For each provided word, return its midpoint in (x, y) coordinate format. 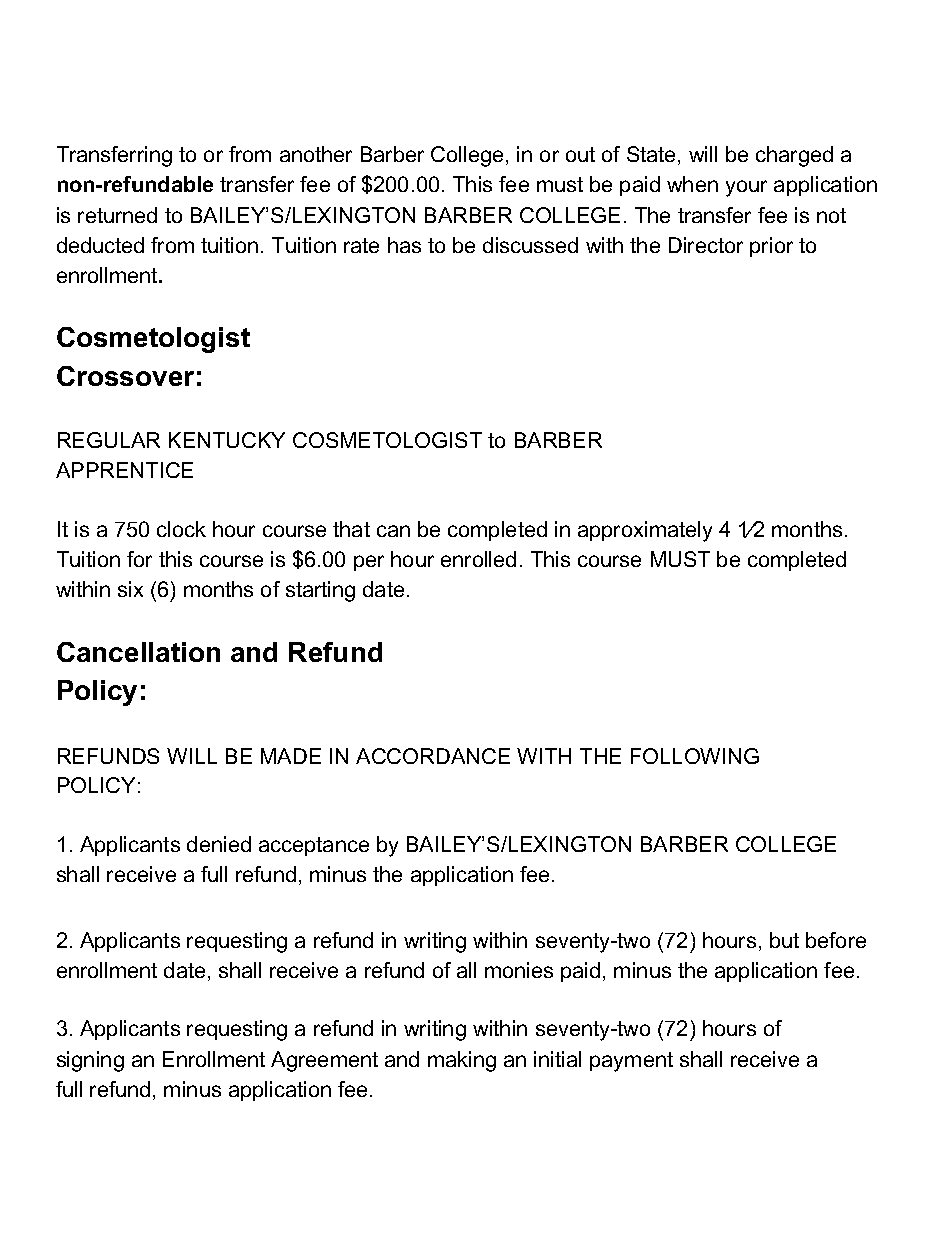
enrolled (478, 559)
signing (90, 1061)
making (462, 1061)
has (404, 245)
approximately (645, 531)
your (746, 188)
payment (631, 1062)
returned (117, 215)
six (130, 589)
